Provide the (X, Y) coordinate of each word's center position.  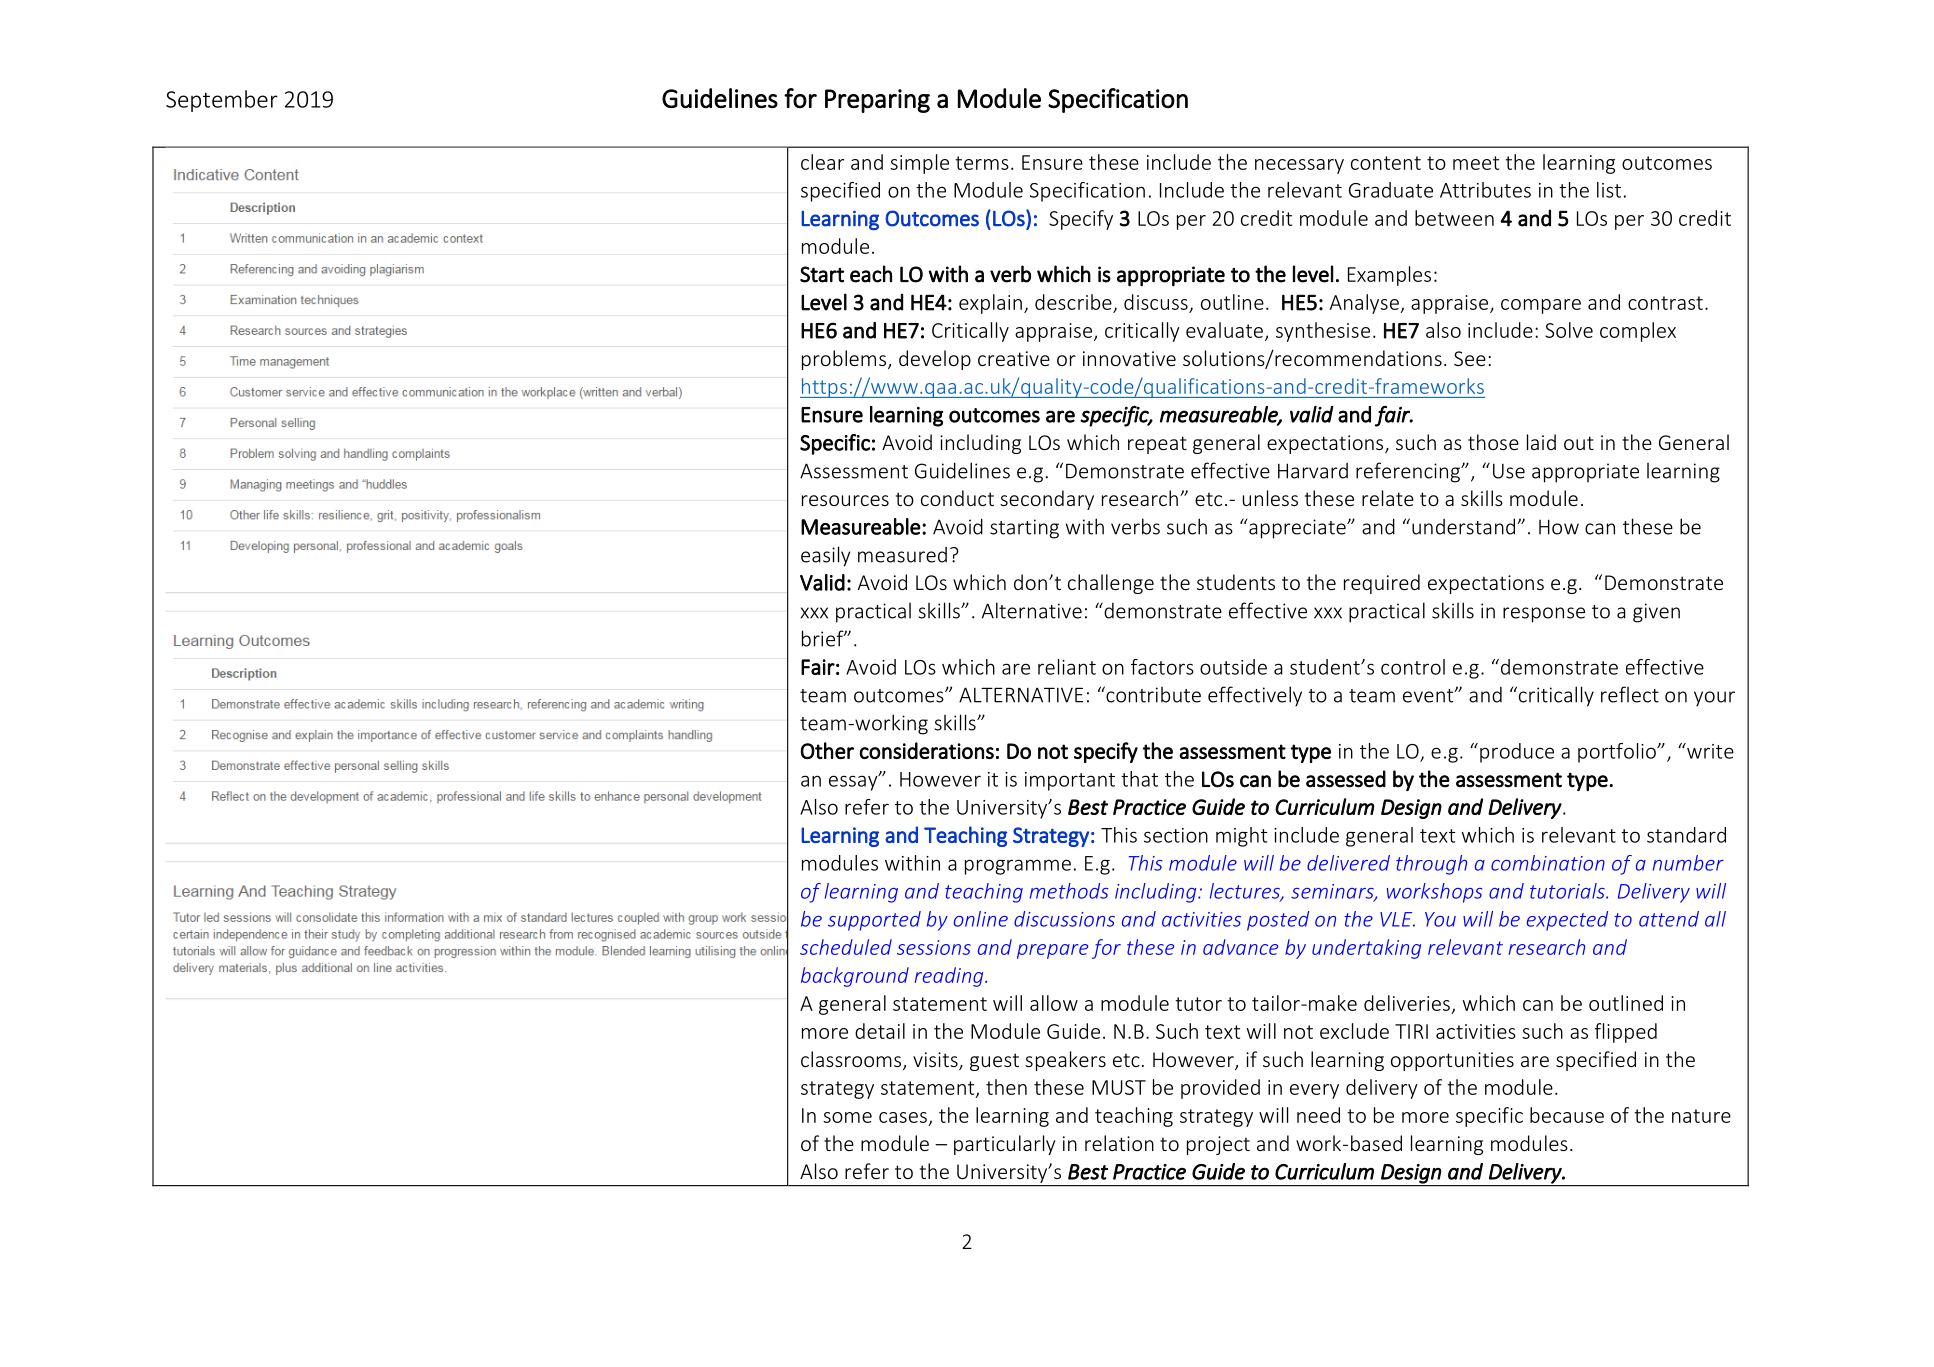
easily (825, 556)
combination (1548, 863)
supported (874, 921)
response (1544, 615)
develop (935, 360)
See (1470, 358)
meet (1476, 163)
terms (982, 163)
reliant (1067, 667)
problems (845, 360)
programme (1018, 867)
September (222, 101)
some (847, 1117)
